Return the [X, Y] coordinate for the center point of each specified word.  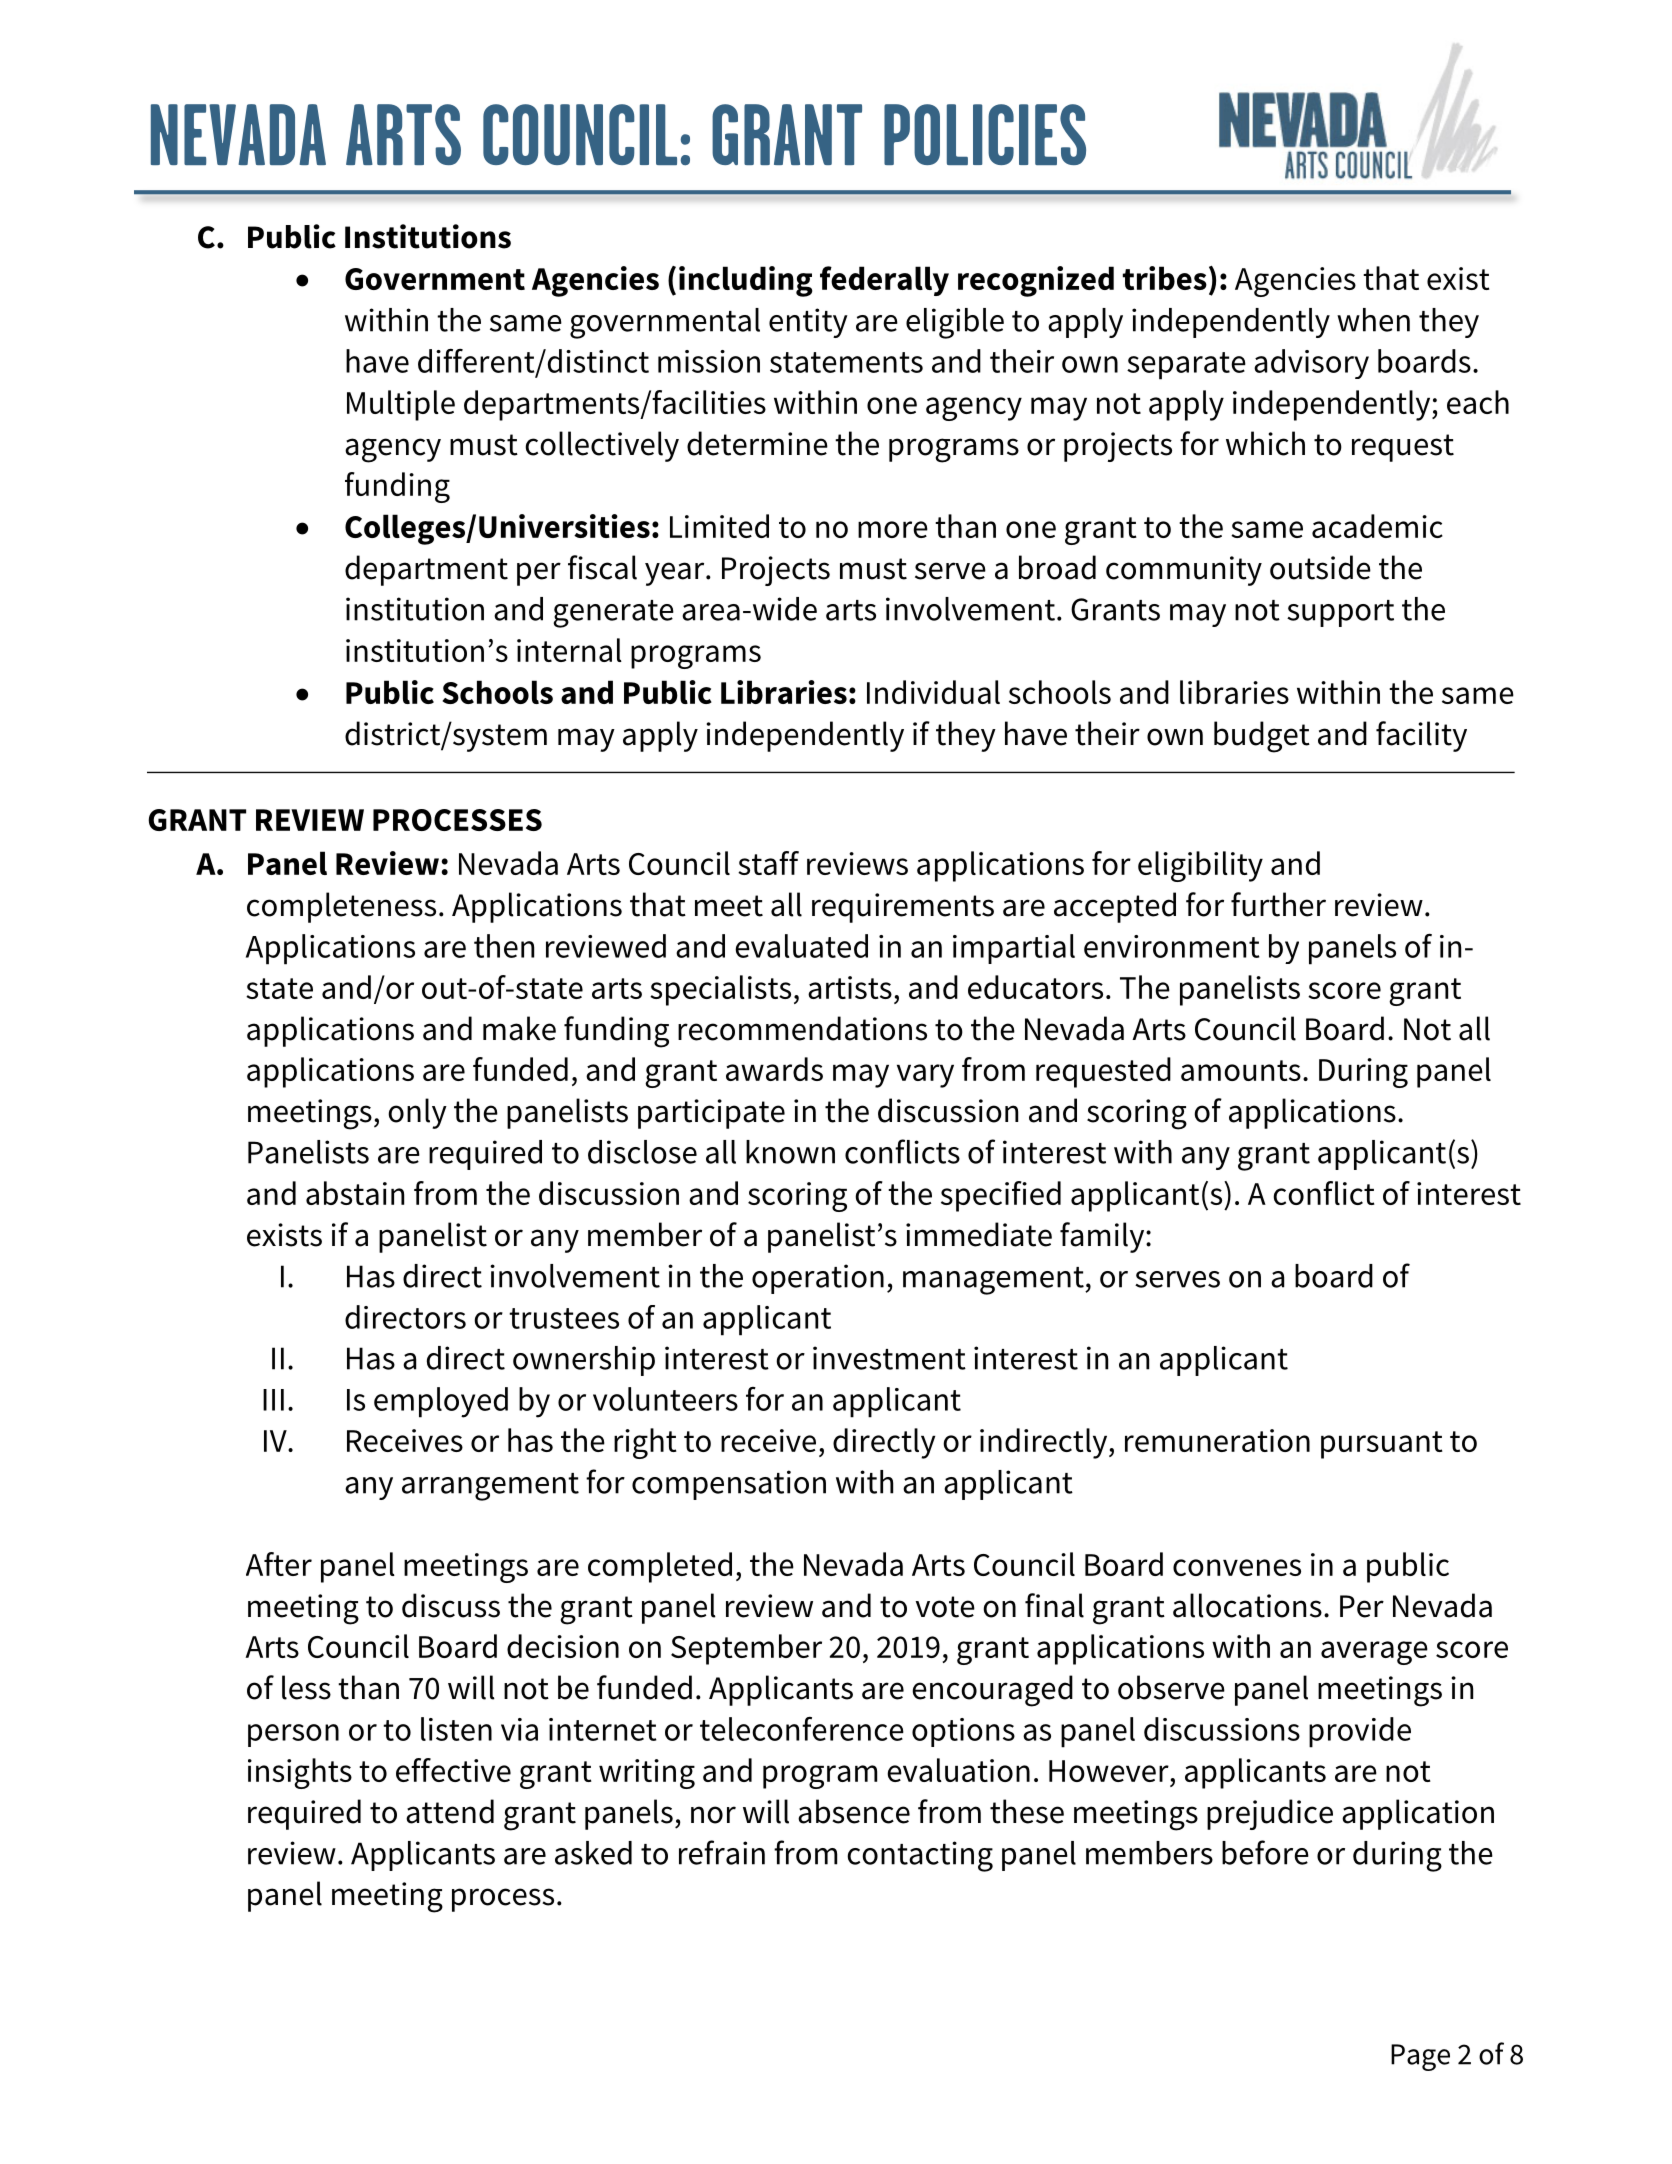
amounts [1241, 1070]
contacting [920, 1856]
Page [1420, 2057]
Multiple [401, 405]
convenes [1237, 1567]
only [417, 1113]
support [1340, 613]
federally [884, 281]
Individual [933, 692]
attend [450, 1811]
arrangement [490, 1487]
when [1373, 320]
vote [945, 1607]
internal [569, 650]
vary [925, 1076]
